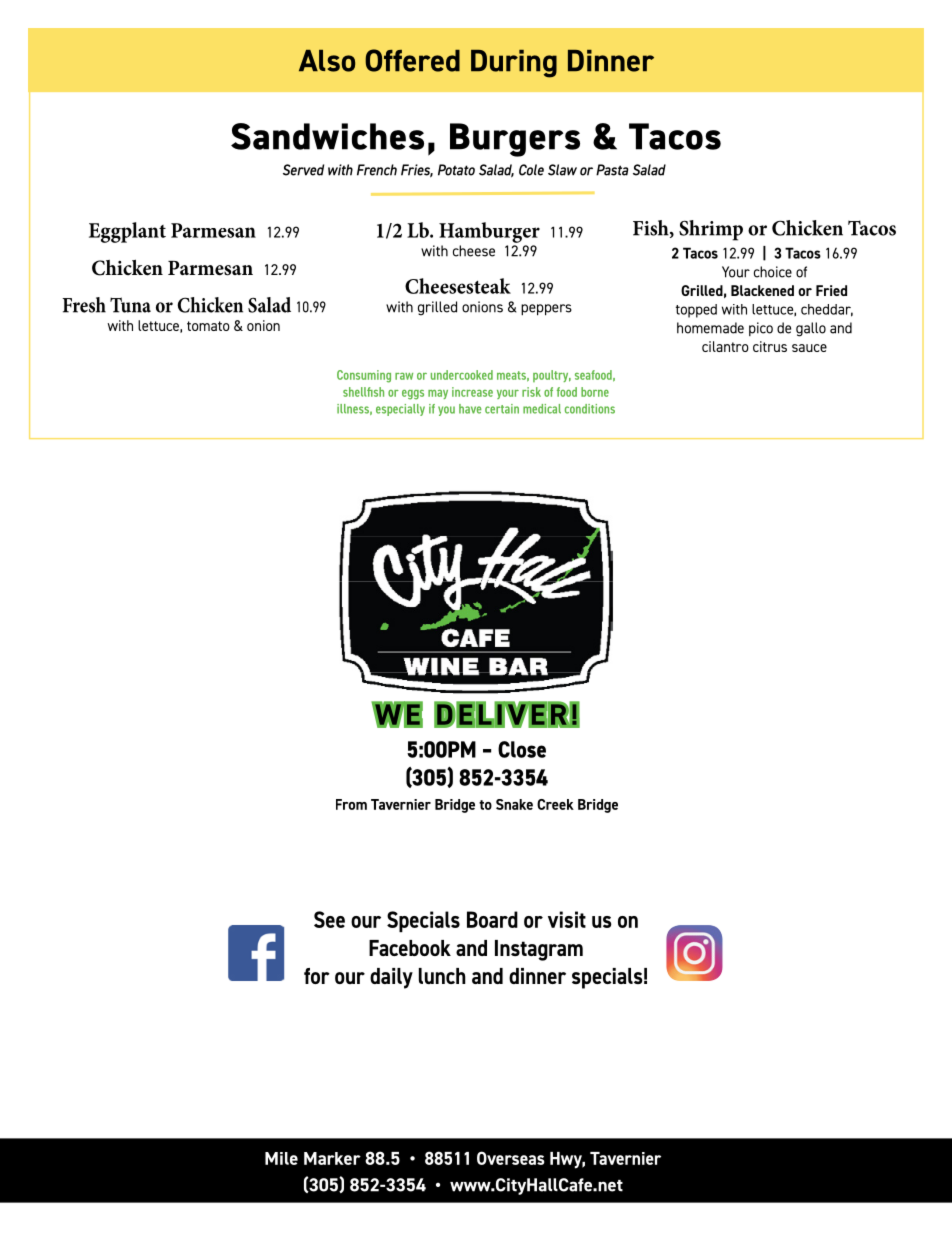 Image resolution: width=952 pixels, height=1233 pixels. I want to click on Offered, so click(412, 60).
